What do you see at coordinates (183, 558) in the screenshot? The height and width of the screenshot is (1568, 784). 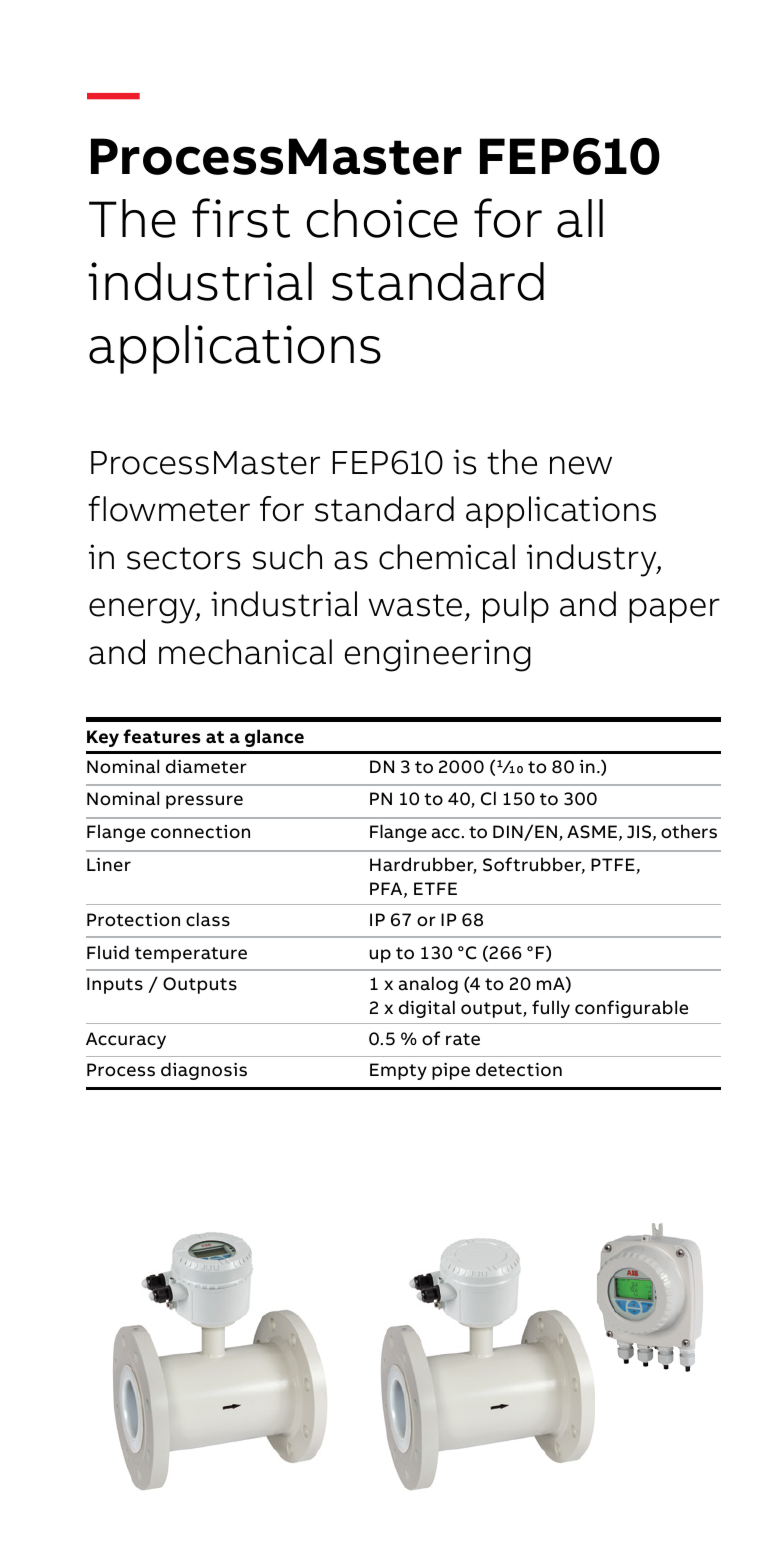 I see `sectors` at bounding box center [183, 558].
